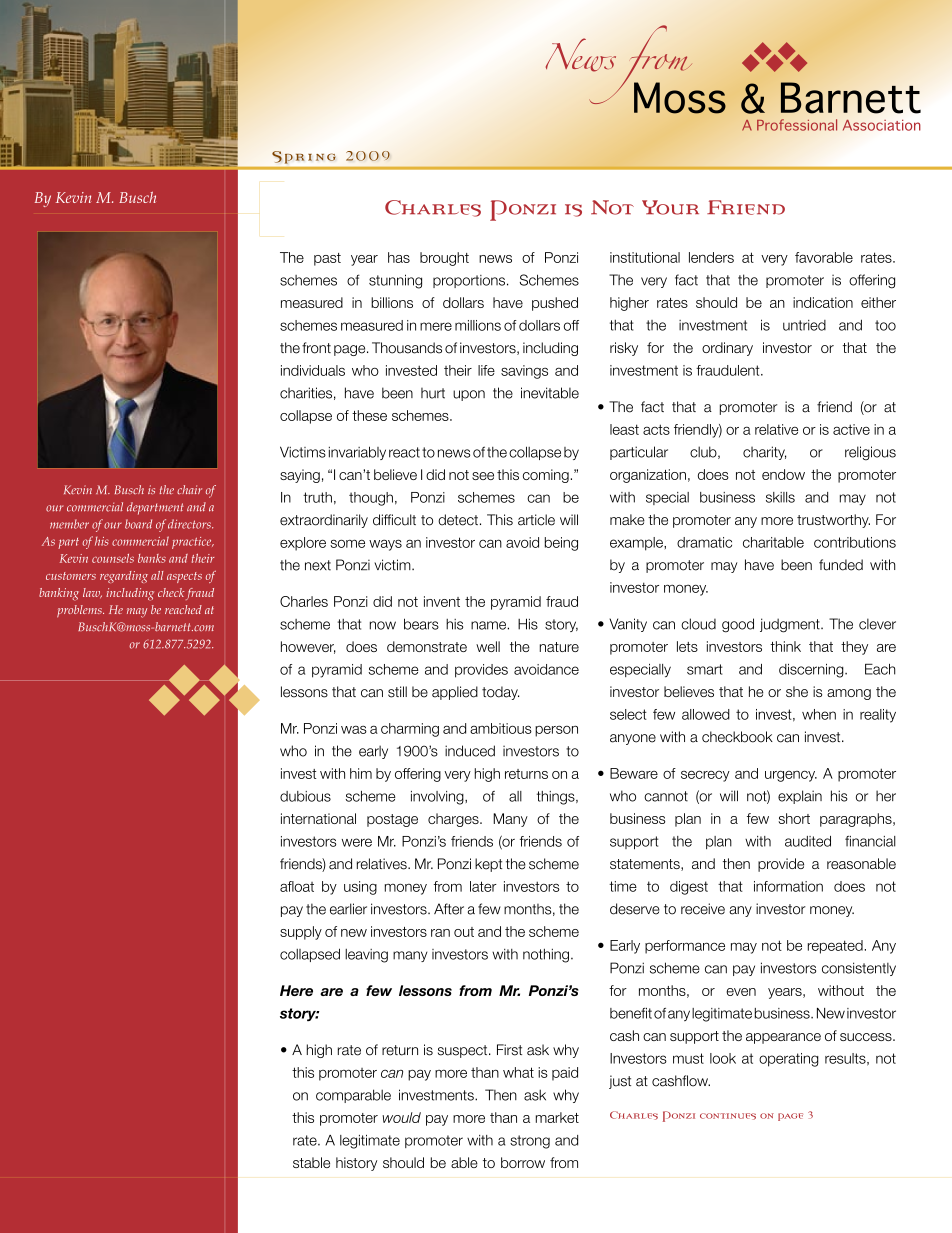 This screenshot has width=952, height=1233. What do you see at coordinates (80, 611) in the screenshot?
I see `problems` at bounding box center [80, 611].
